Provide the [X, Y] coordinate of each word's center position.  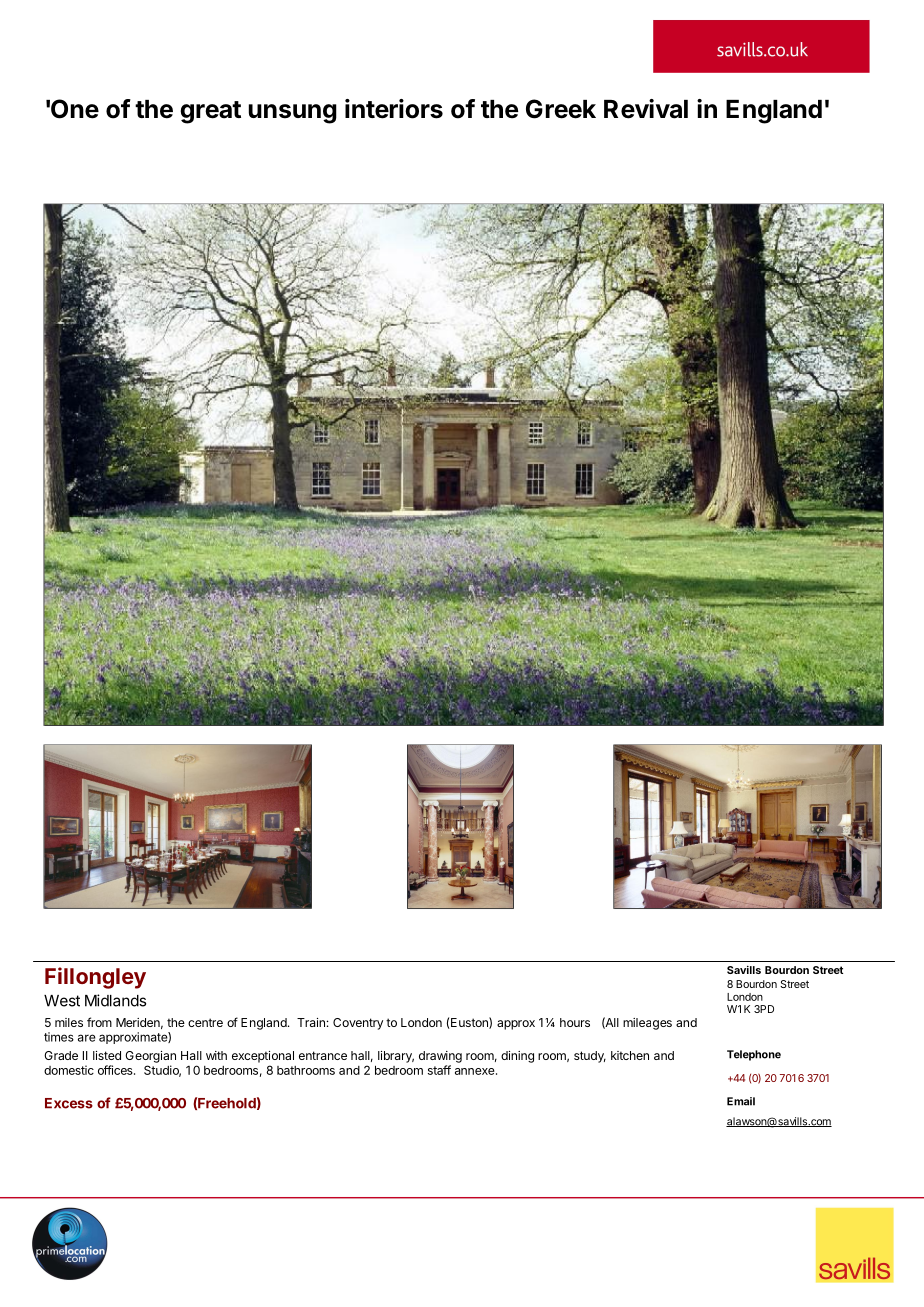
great [210, 112]
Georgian [150, 1057]
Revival [646, 109]
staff [439, 1070]
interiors [394, 109]
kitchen [630, 1055]
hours [575, 1022]
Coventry [358, 1024]
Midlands [115, 1000]
